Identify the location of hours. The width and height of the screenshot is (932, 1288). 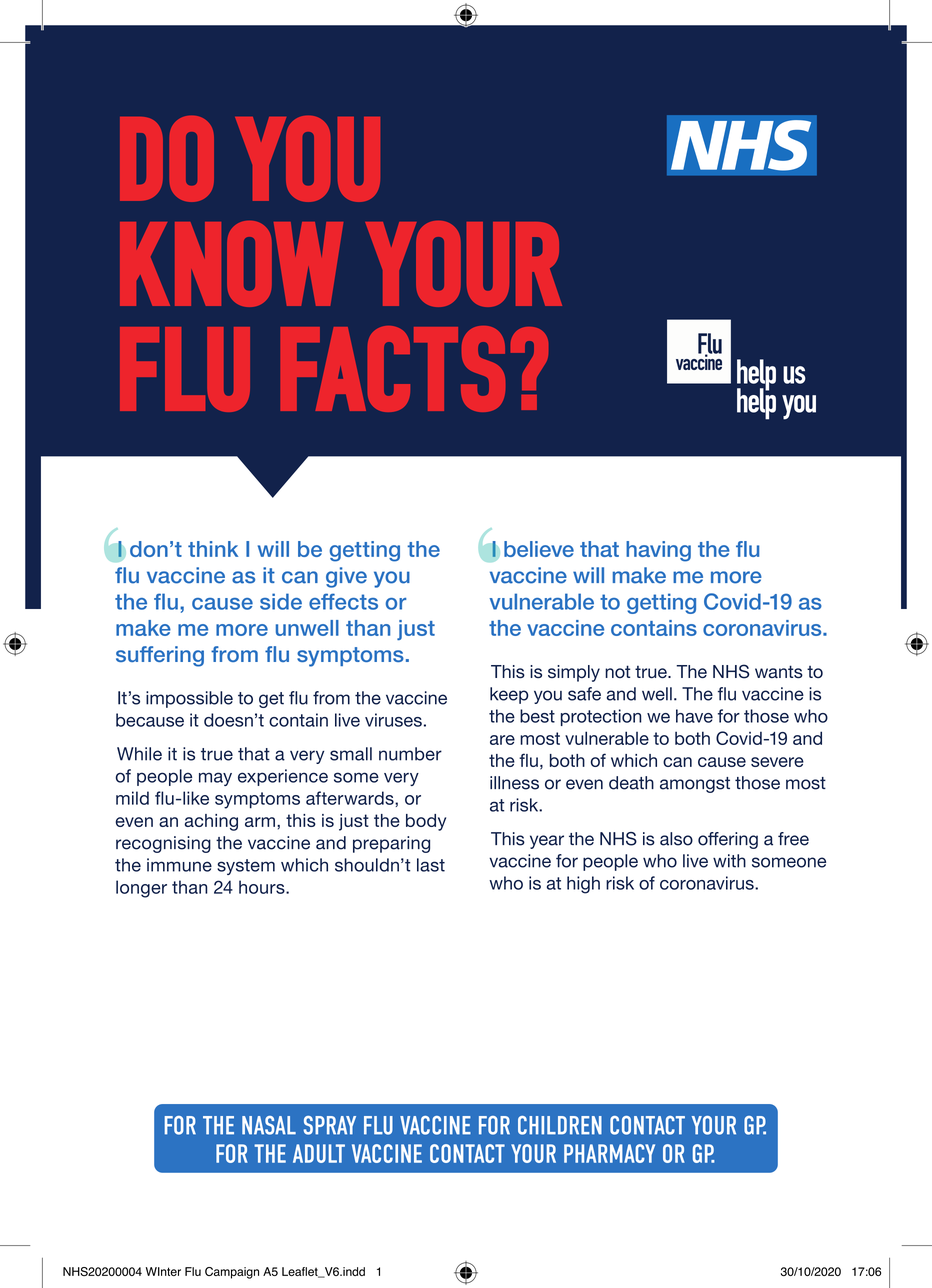
(263, 887).
